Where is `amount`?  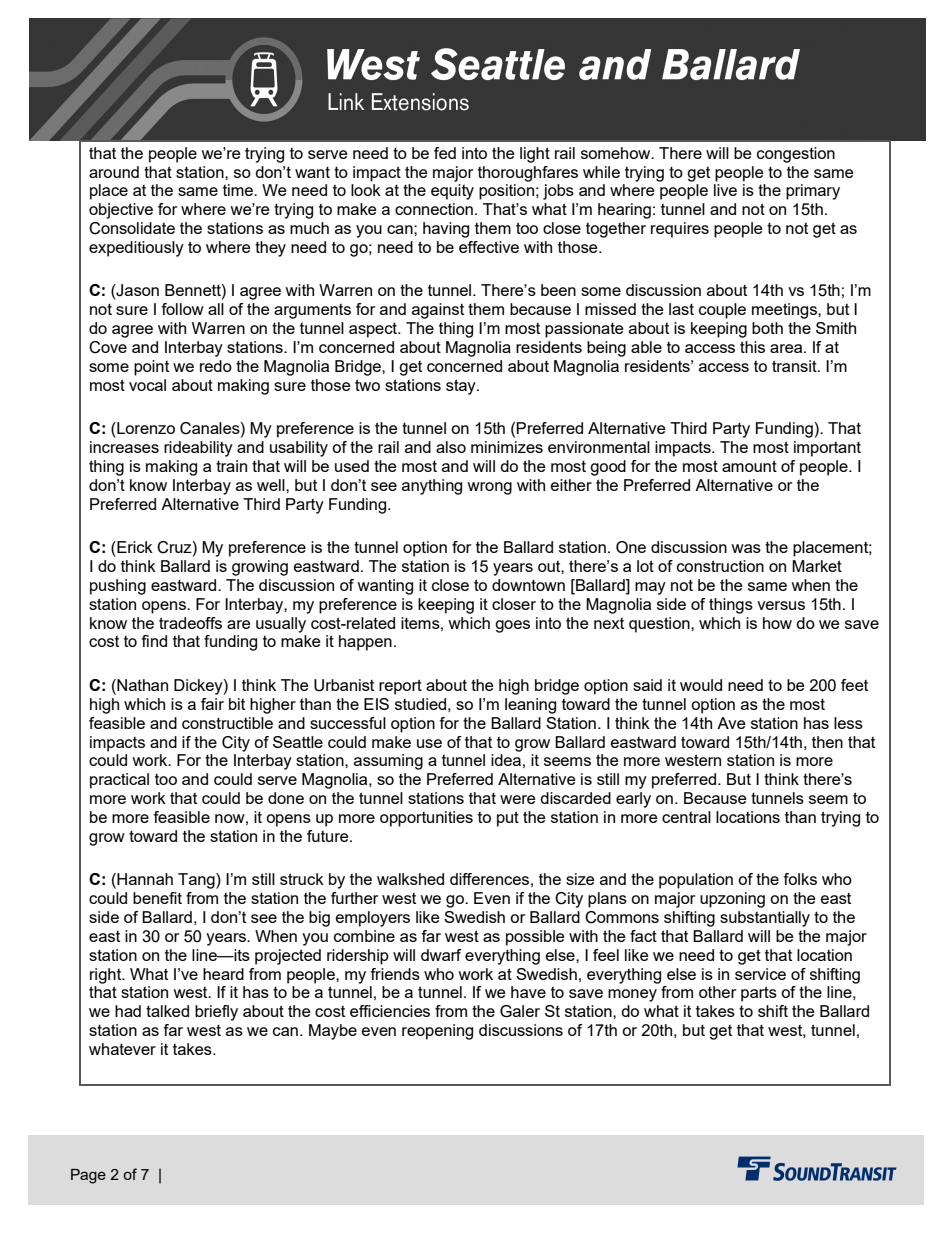
amount is located at coordinates (749, 466).
